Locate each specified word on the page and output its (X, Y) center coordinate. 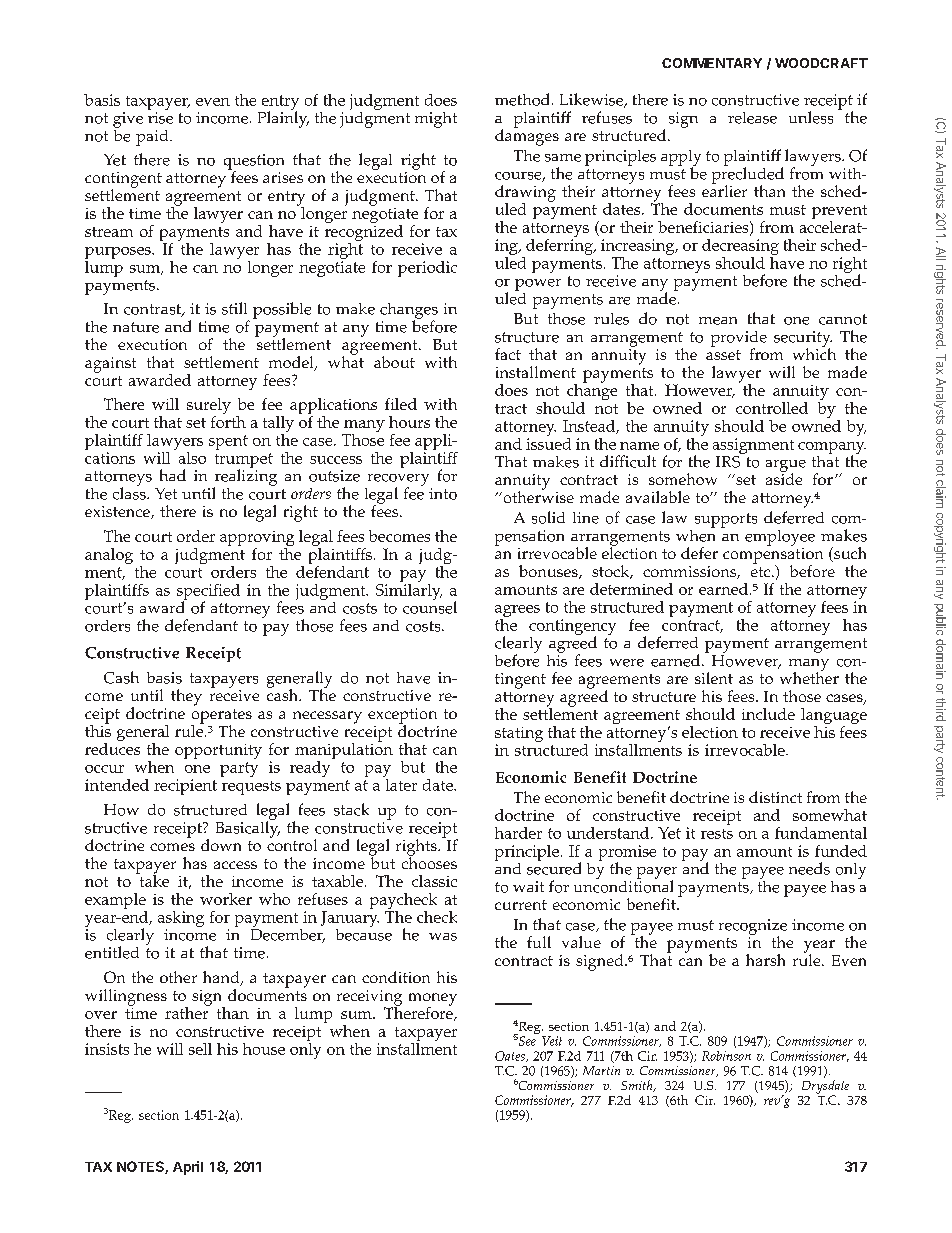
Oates (511, 1056)
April (188, 1168)
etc (762, 572)
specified (208, 593)
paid (153, 138)
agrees (517, 612)
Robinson (726, 1056)
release (752, 118)
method (522, 99)
